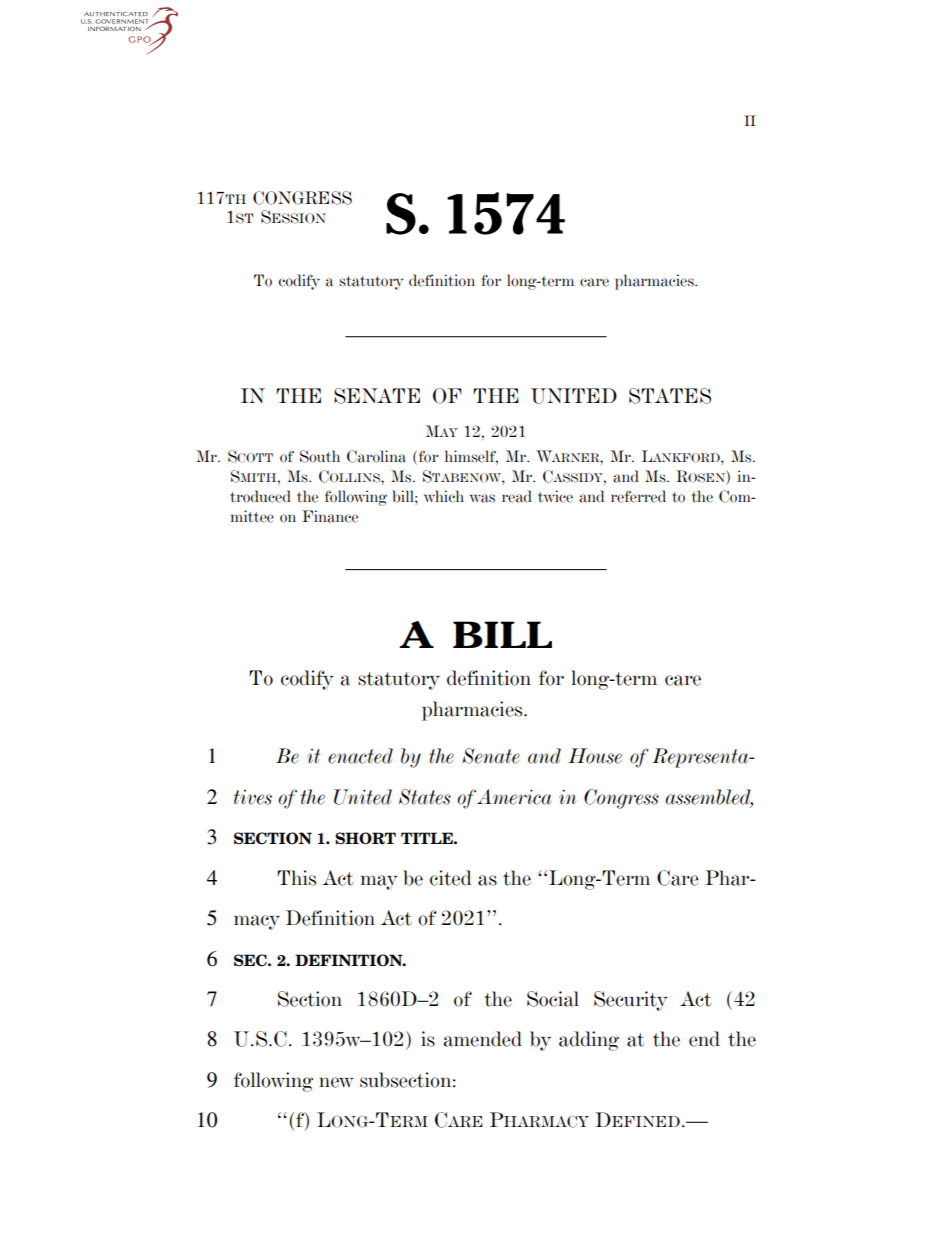  I want to click on South, so click(320, 456).
